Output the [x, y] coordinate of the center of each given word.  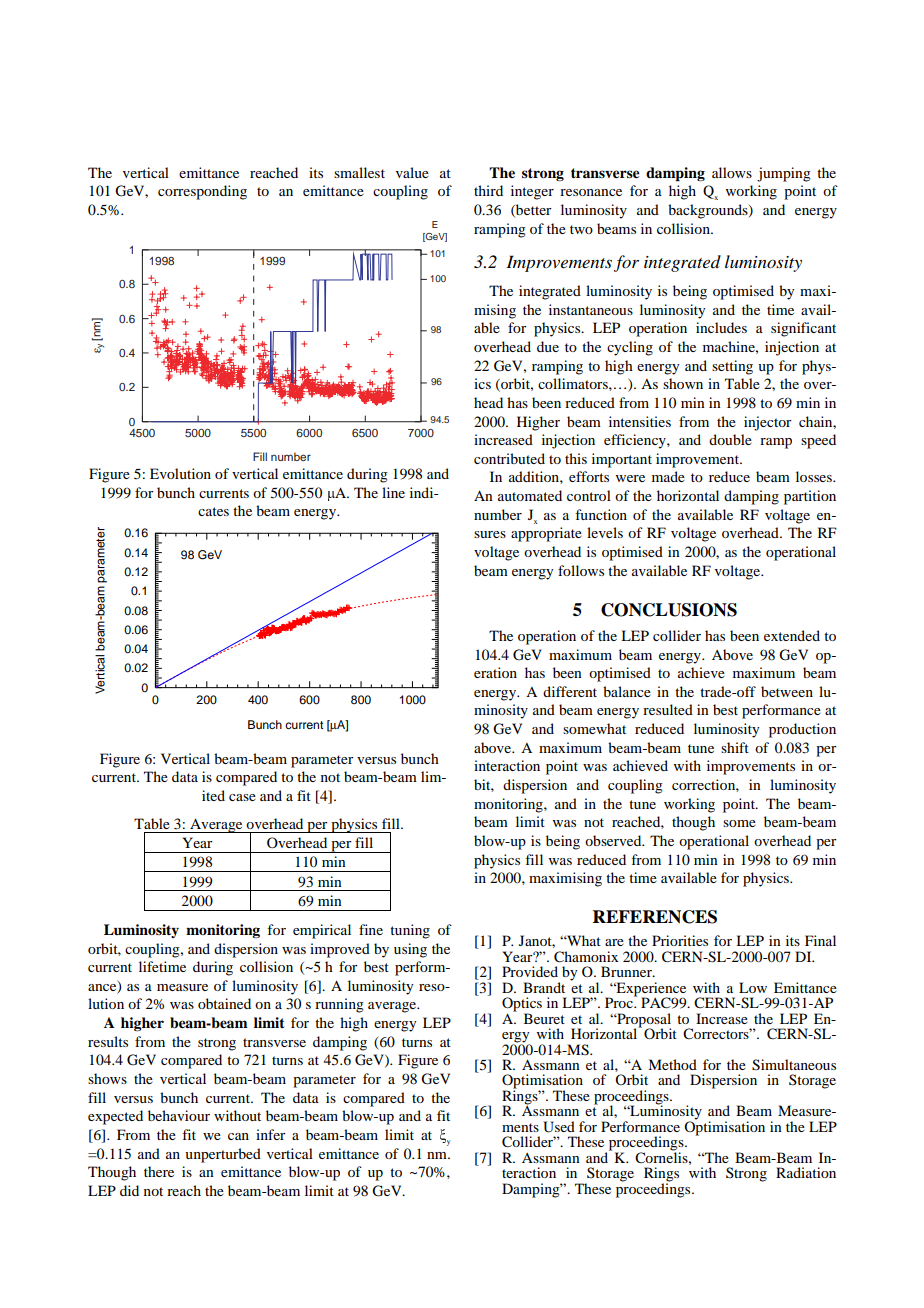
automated [530, 495]
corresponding [202, 192]
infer [271, 1134]
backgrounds [709, 211]
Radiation [806, 1172]
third [488, 190]
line [393, 492]
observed [614, 840]
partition [810, 497]
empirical [322, 931]
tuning [410, 931]
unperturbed [223, 1155]
